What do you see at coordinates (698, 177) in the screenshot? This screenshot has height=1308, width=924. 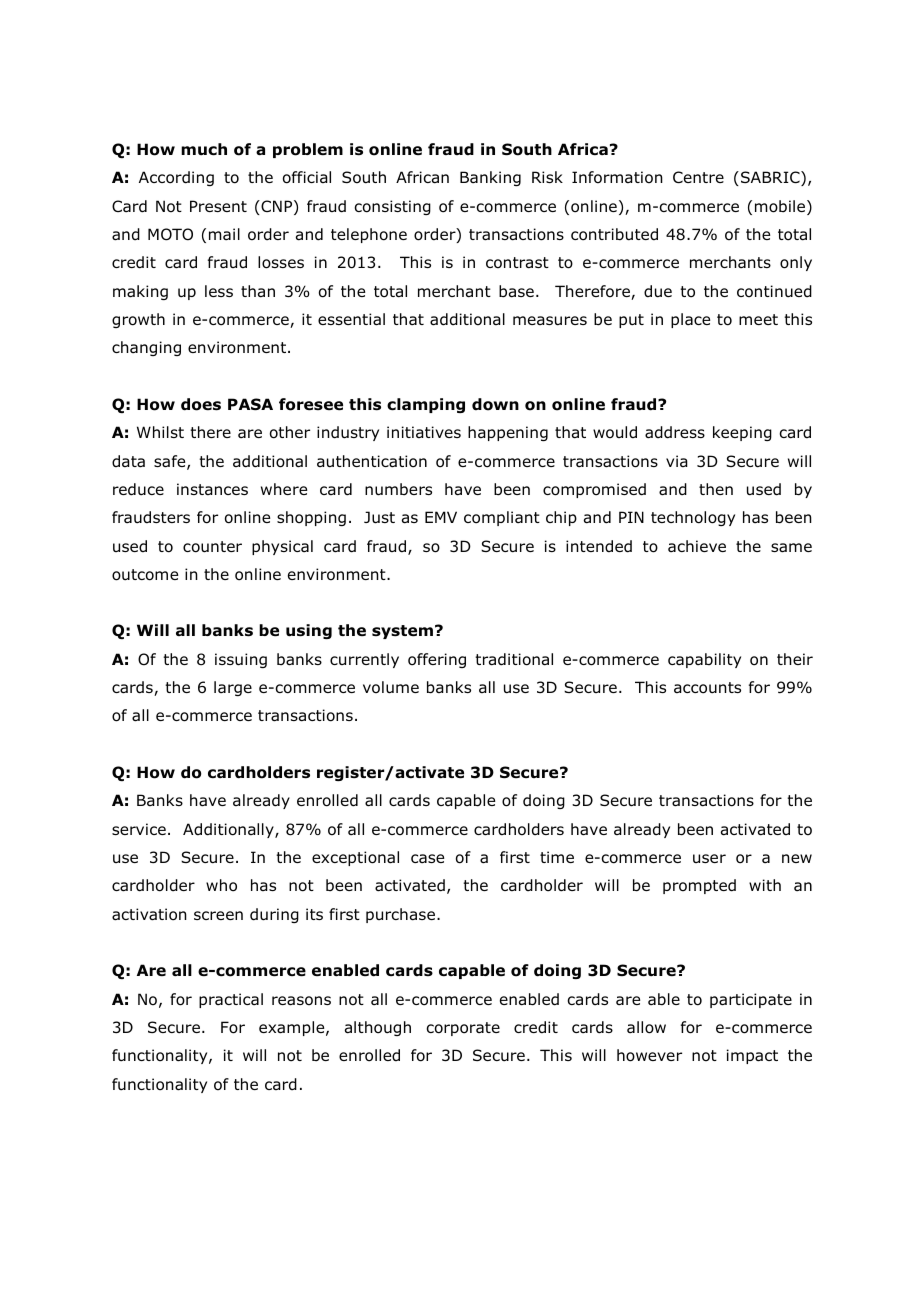 I see `Centre` at bounding box center [698, 177].
